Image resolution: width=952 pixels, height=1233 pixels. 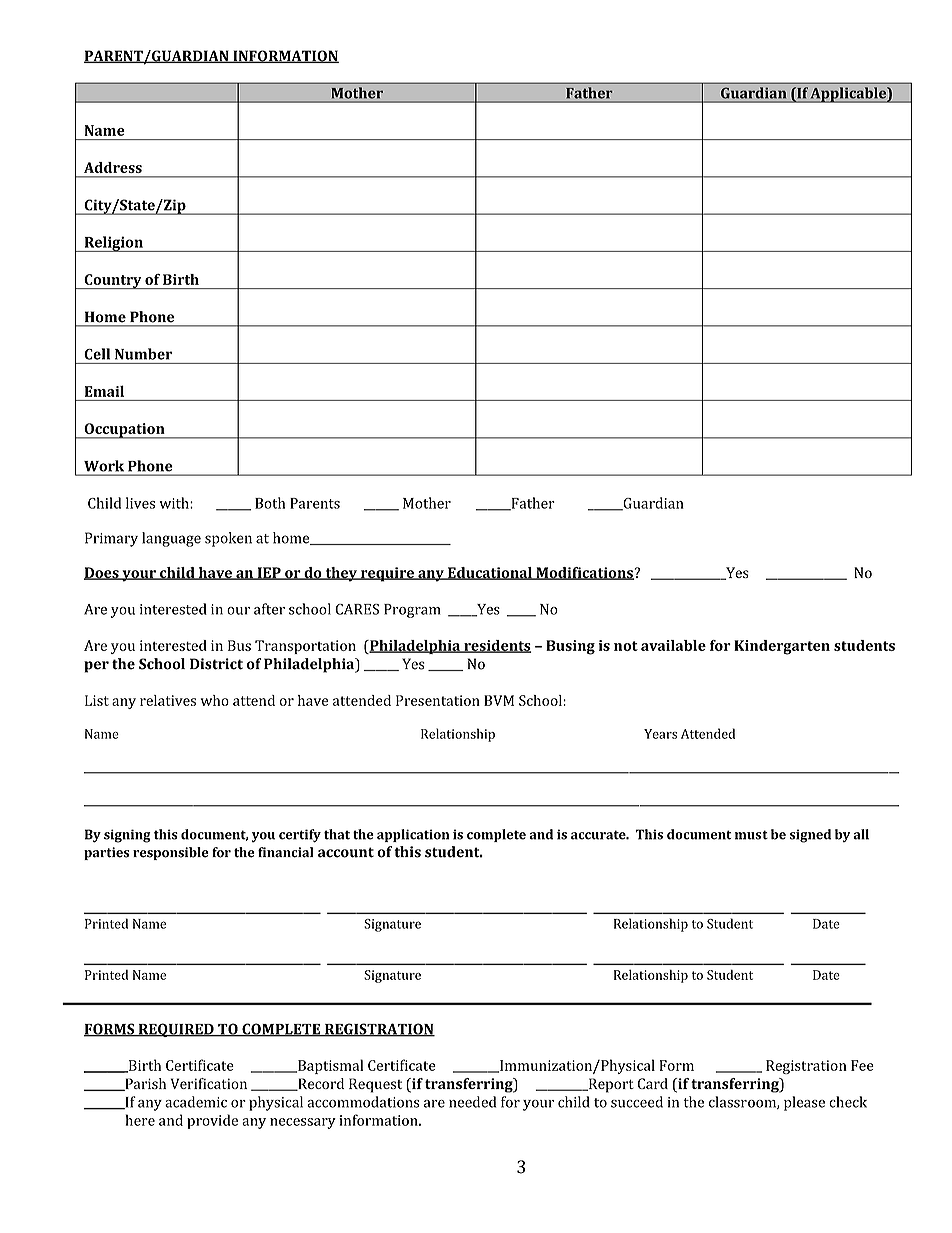 I want to click on Educational, so click(x=490, y=573).
